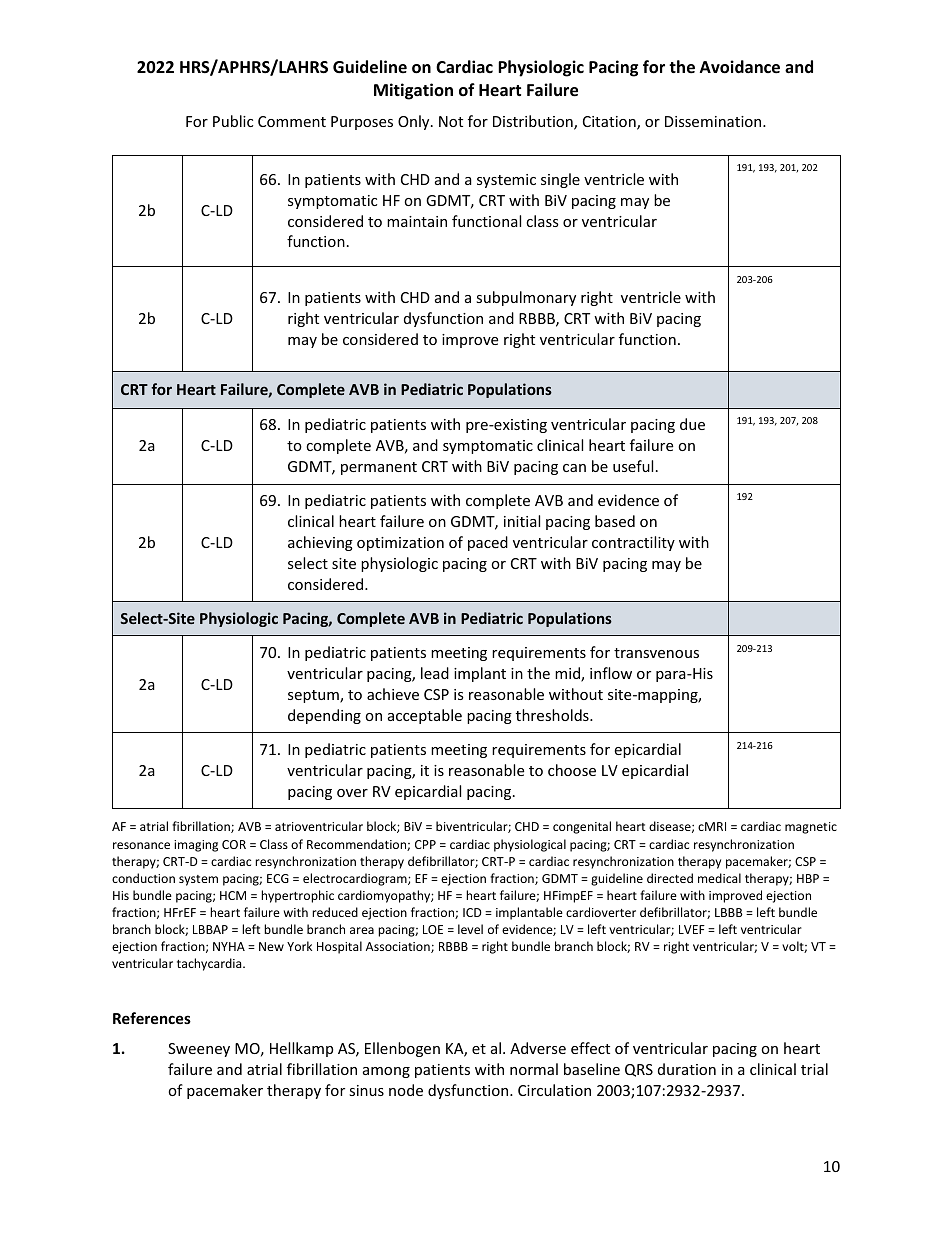 The width and height of the image is (952, 1233). I want to click on inflow, so click(611, 673).
